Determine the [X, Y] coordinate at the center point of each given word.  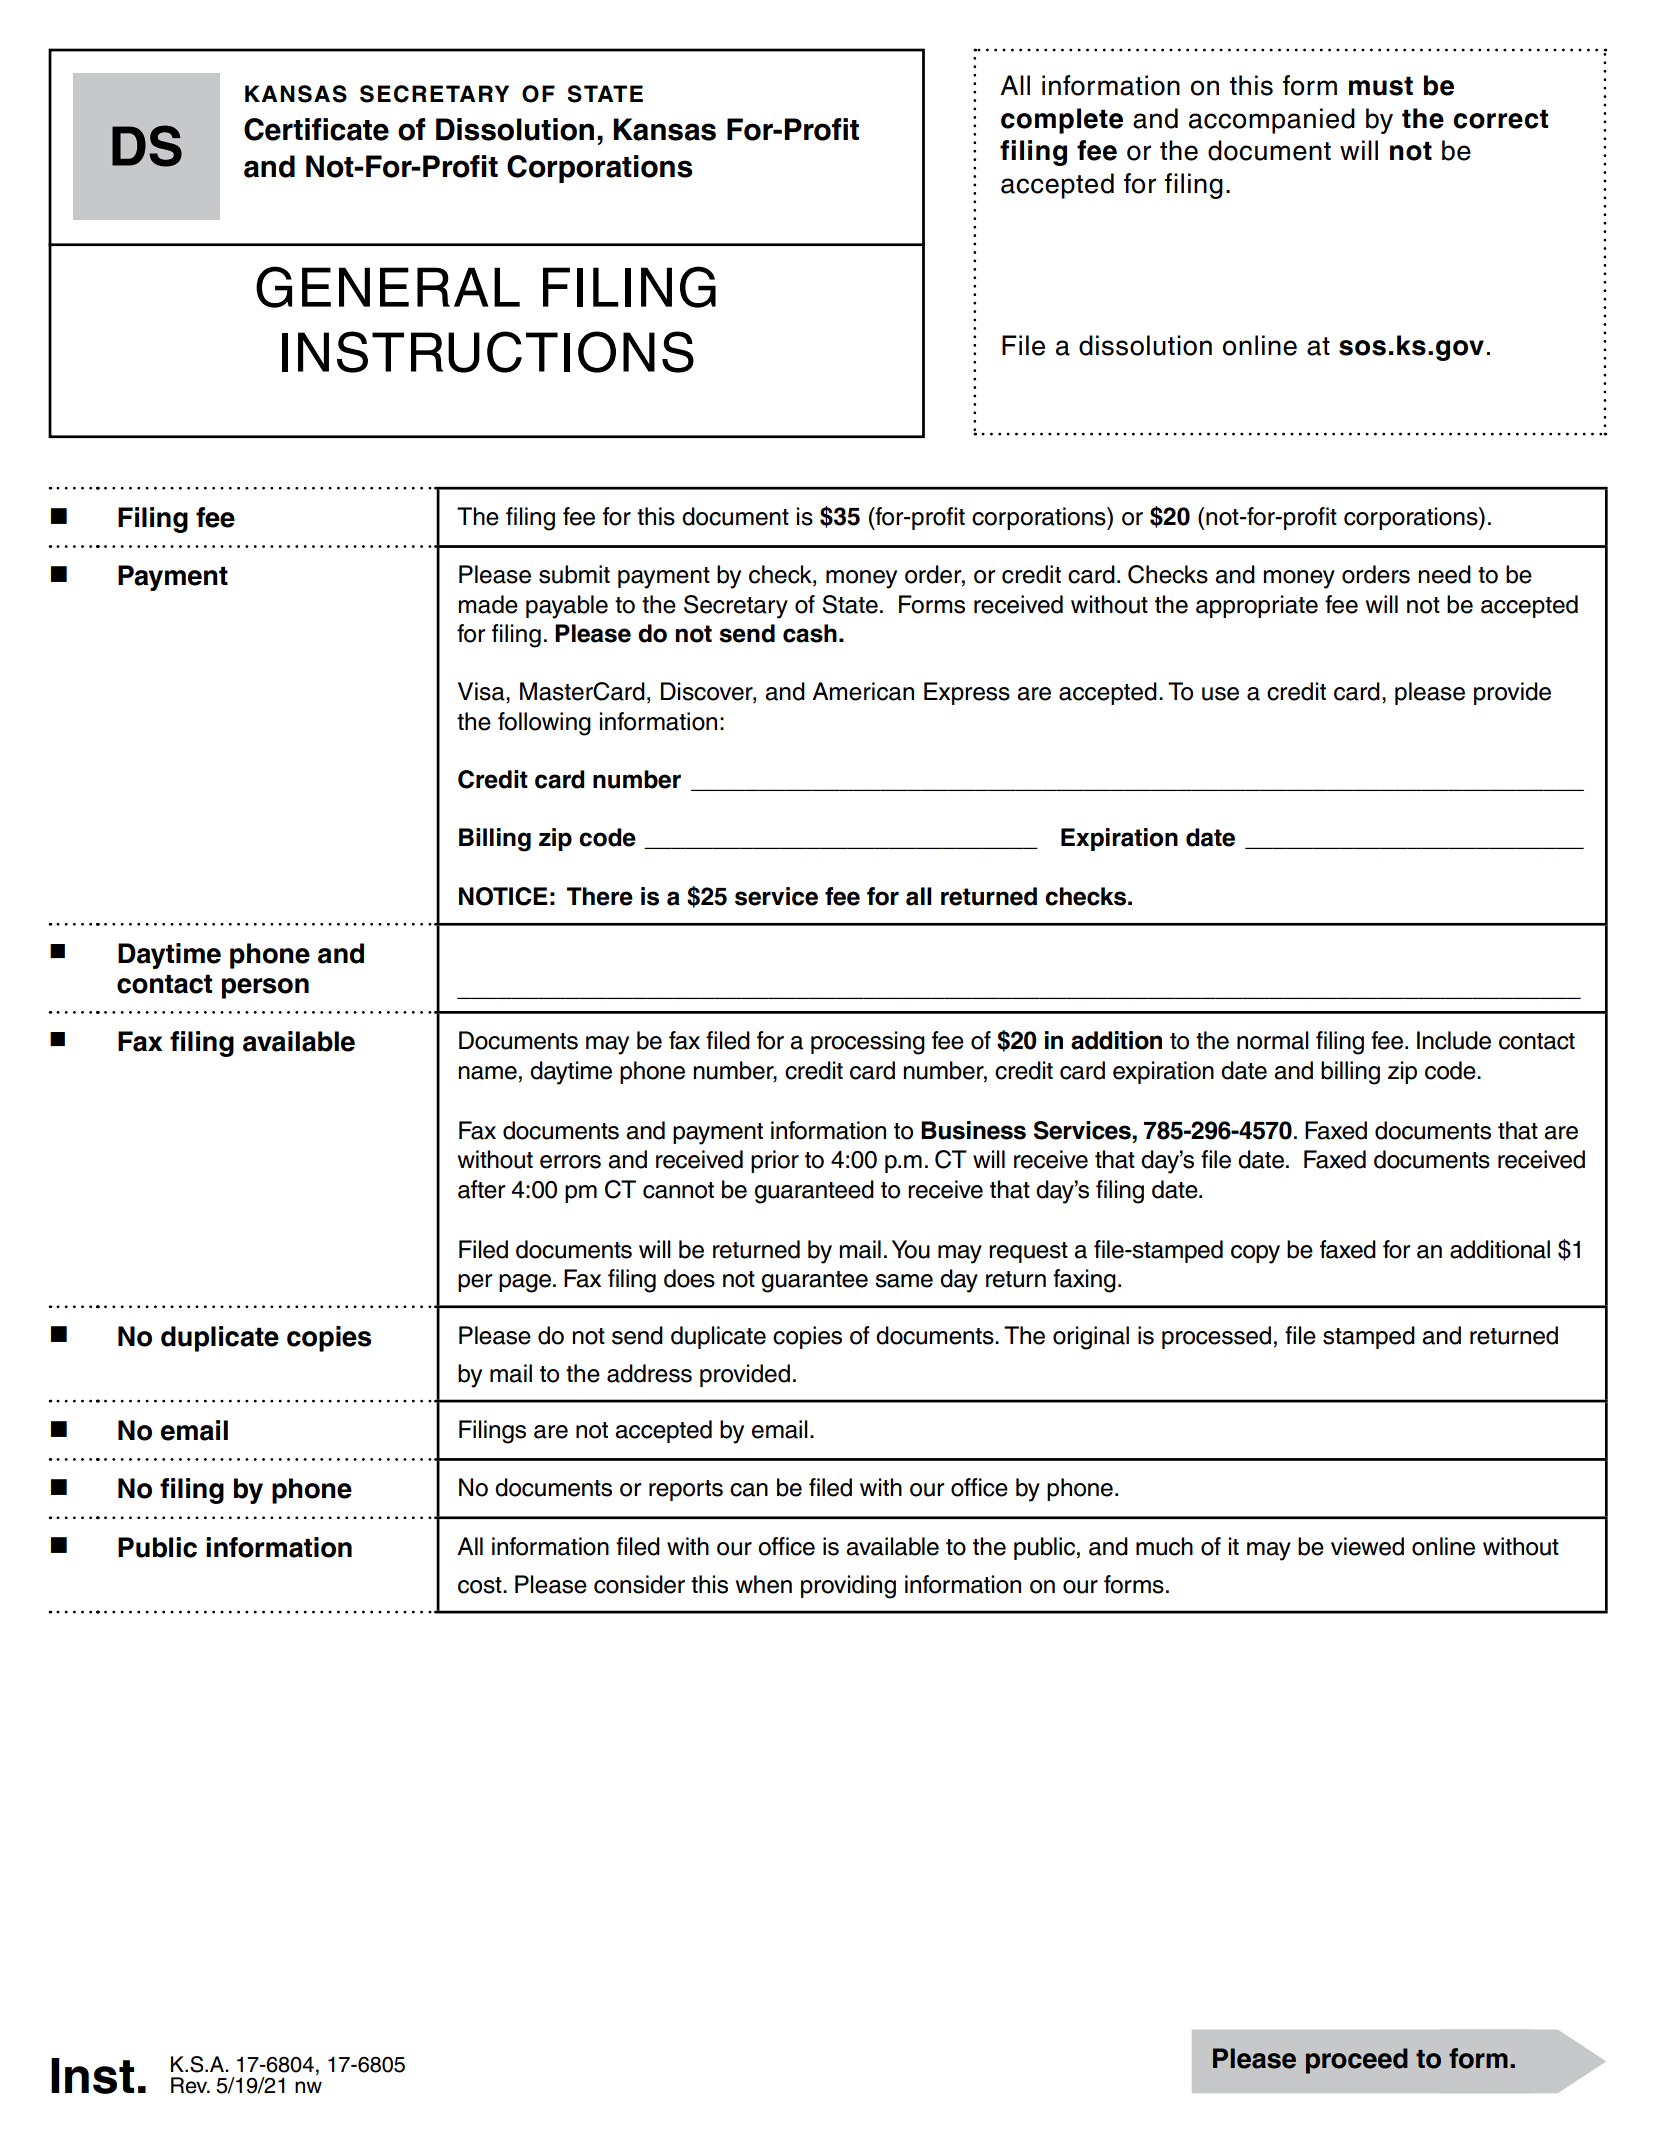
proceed [1357, 2061]
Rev [190, 2085]
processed [1216, 1337]
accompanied [1272, 121]
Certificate [316, 129]
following [544, 724]
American [863, 691]
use [1220, 694]
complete [1062, 121]
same [904, 1281]
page [525, 1283]
